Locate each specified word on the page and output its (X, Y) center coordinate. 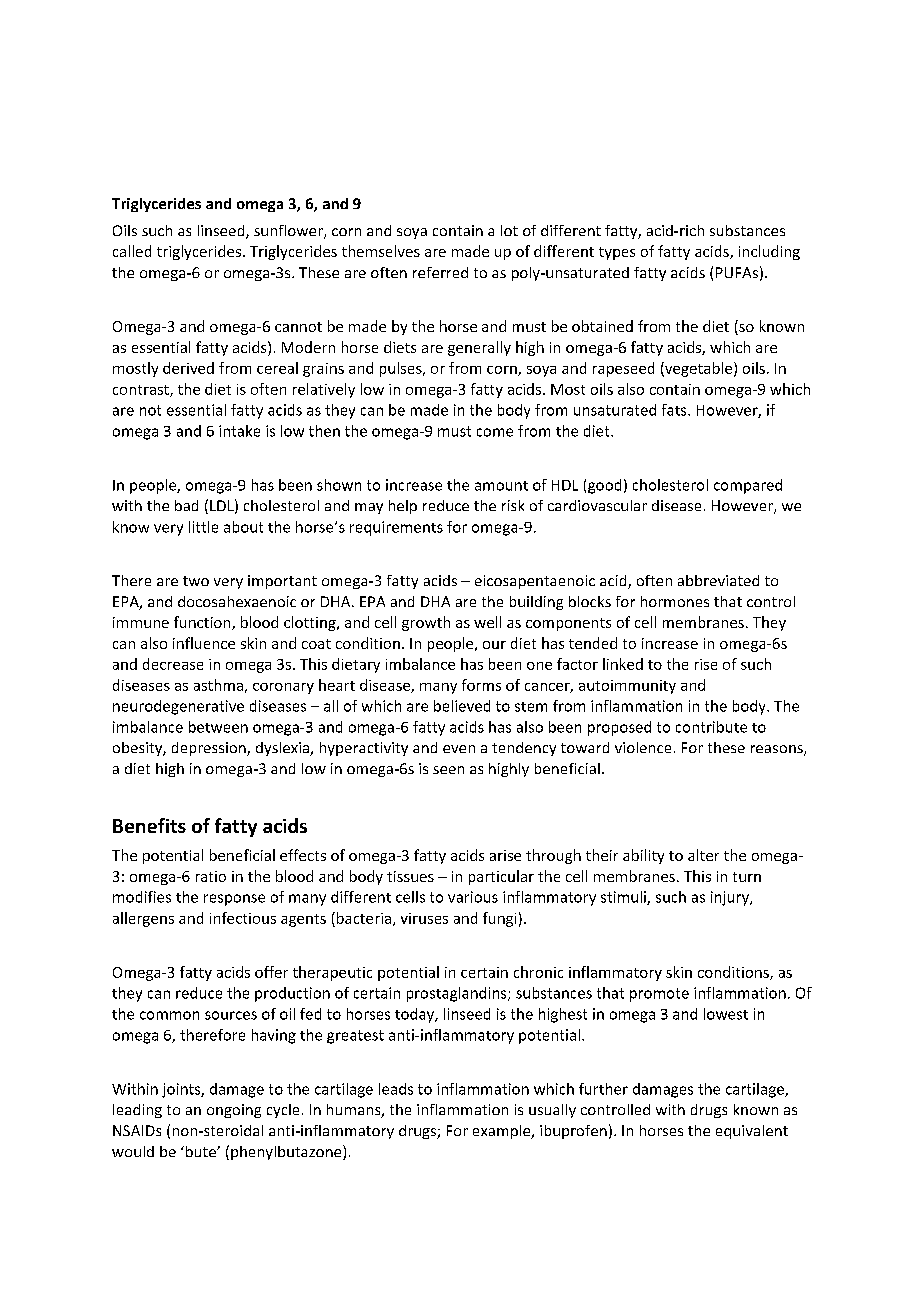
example (503, 1132)
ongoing (234, 1111)
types (617, 253)
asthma (218, 685)
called (132, 251)
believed (462, 706)
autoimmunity (627, 687)
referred (440, 272)
